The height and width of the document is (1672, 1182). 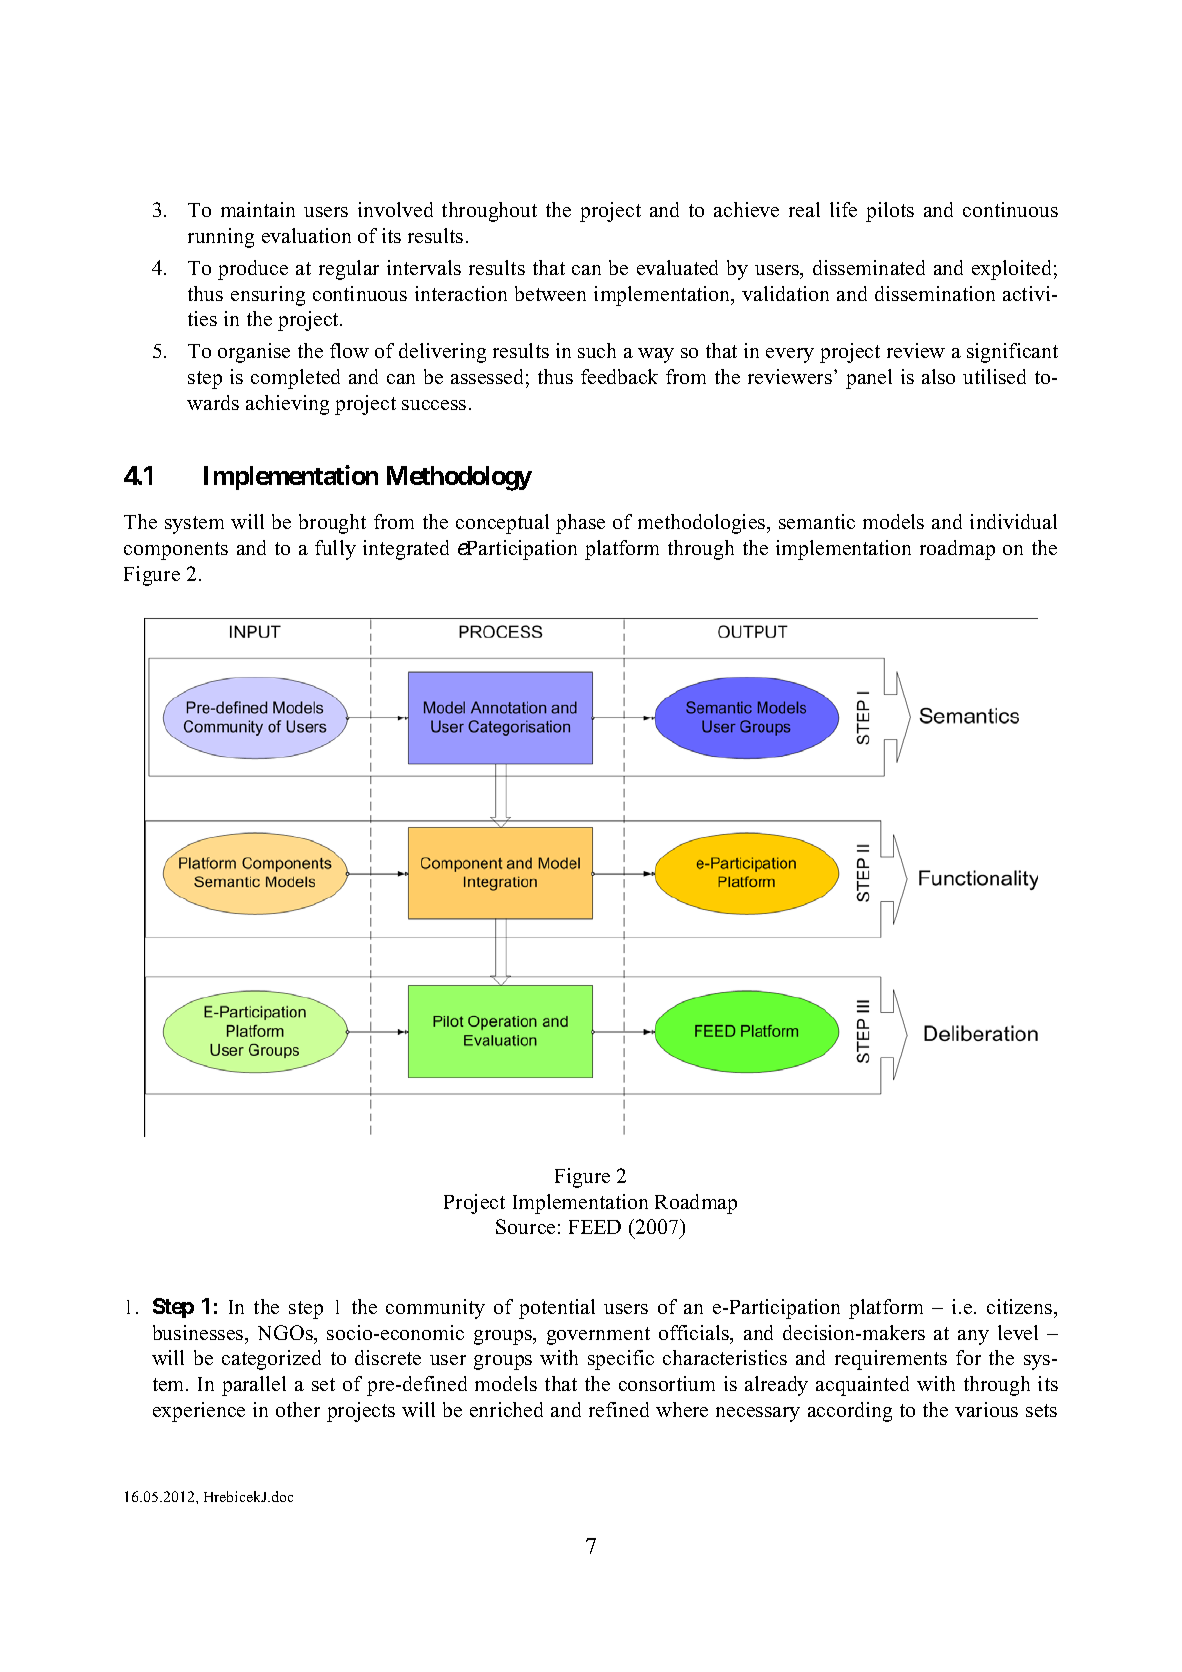 What do you see at coordinates (677, 267) in the document?
I see `evaluated` at bounding box center [677, 267].
